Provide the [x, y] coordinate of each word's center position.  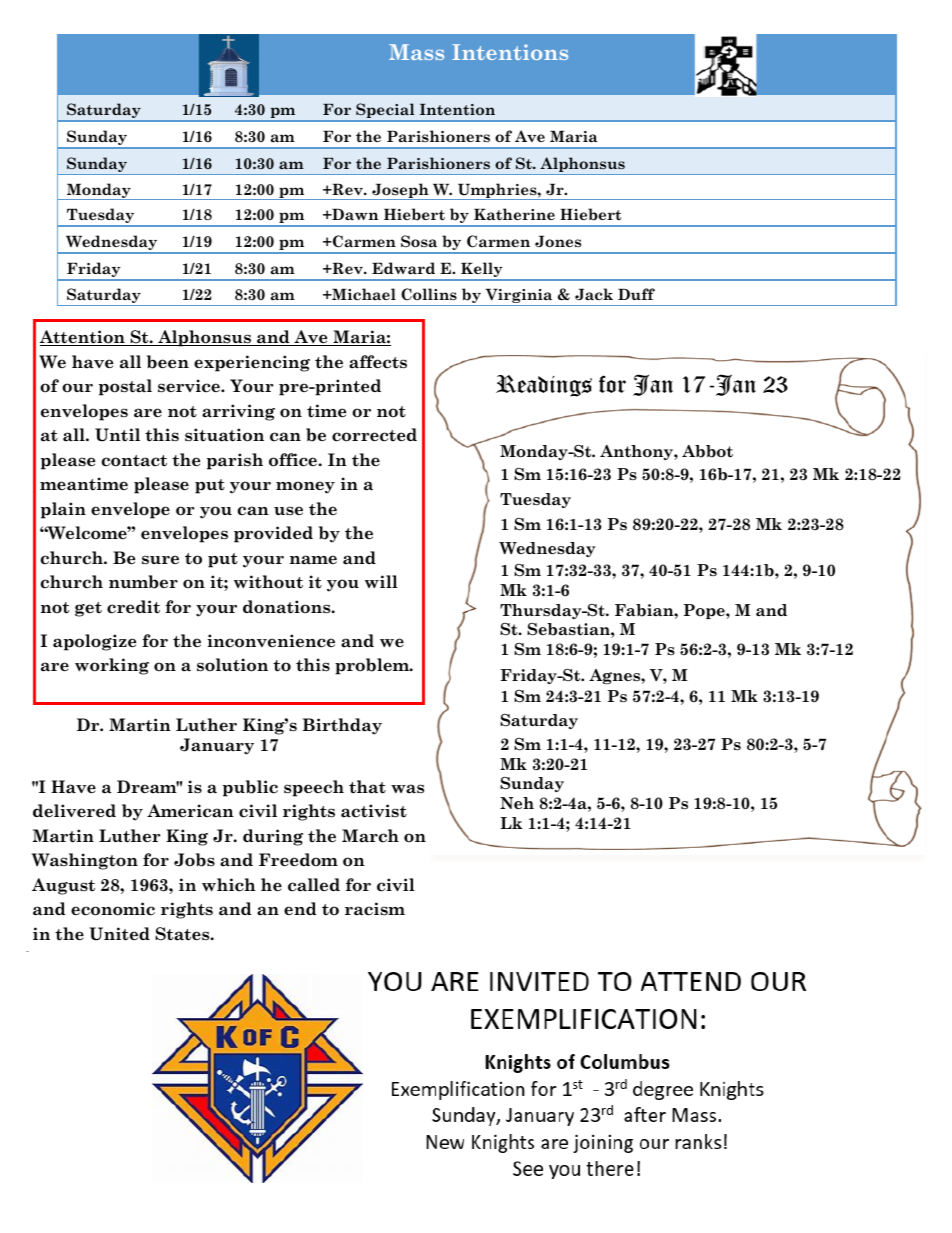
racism [375, 909]
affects [378, 362]
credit [133, 607]
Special [385, 112]
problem [373, 666]
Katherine [514, 214]
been [168, 362]
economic [113, 909]
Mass [416, 52]
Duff [636, 294]
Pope [705, 611]
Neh [517, 803]
